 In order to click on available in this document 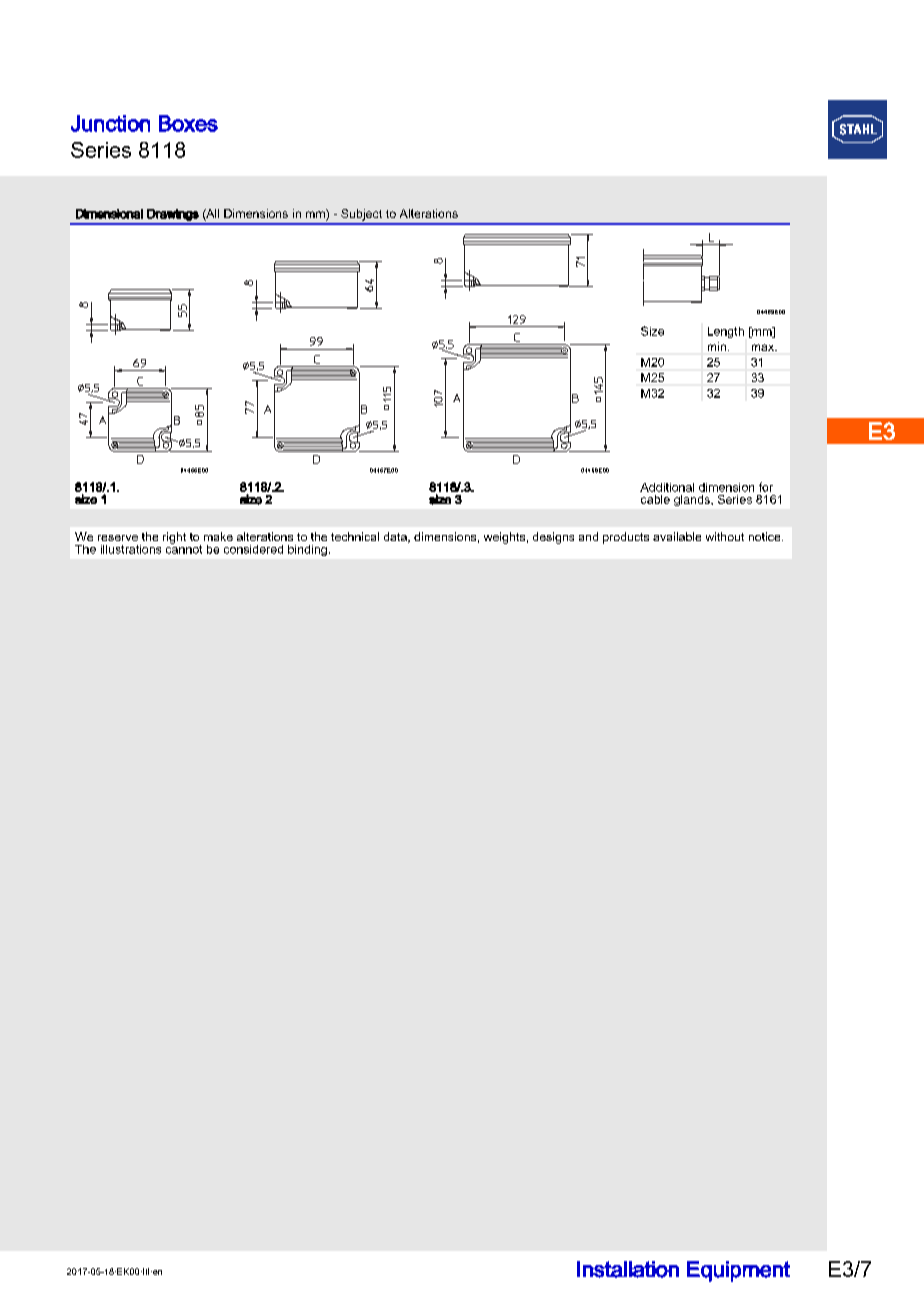, I will do `click(677, 536)`.
